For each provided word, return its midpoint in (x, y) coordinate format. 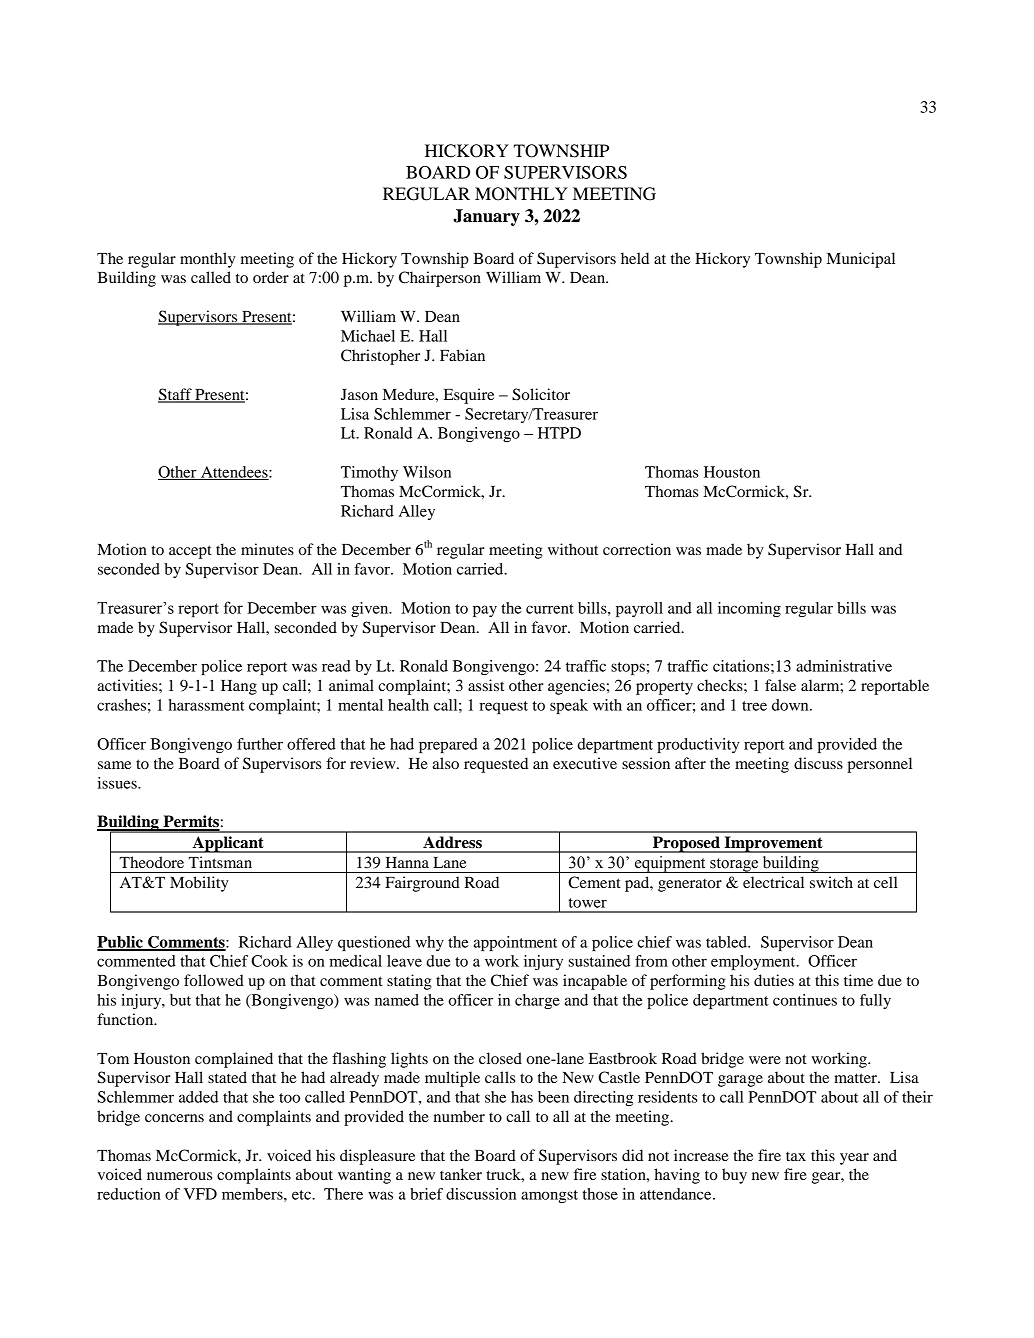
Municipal (861, 260)
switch (831, 882)
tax (796, 1156)
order (271, 277)
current (550, 609)
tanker (461, 1174)
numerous (179, 1176)
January (486, 217)
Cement (594, 882)
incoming (749, 609)
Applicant (228, 844)
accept (190, 552)
